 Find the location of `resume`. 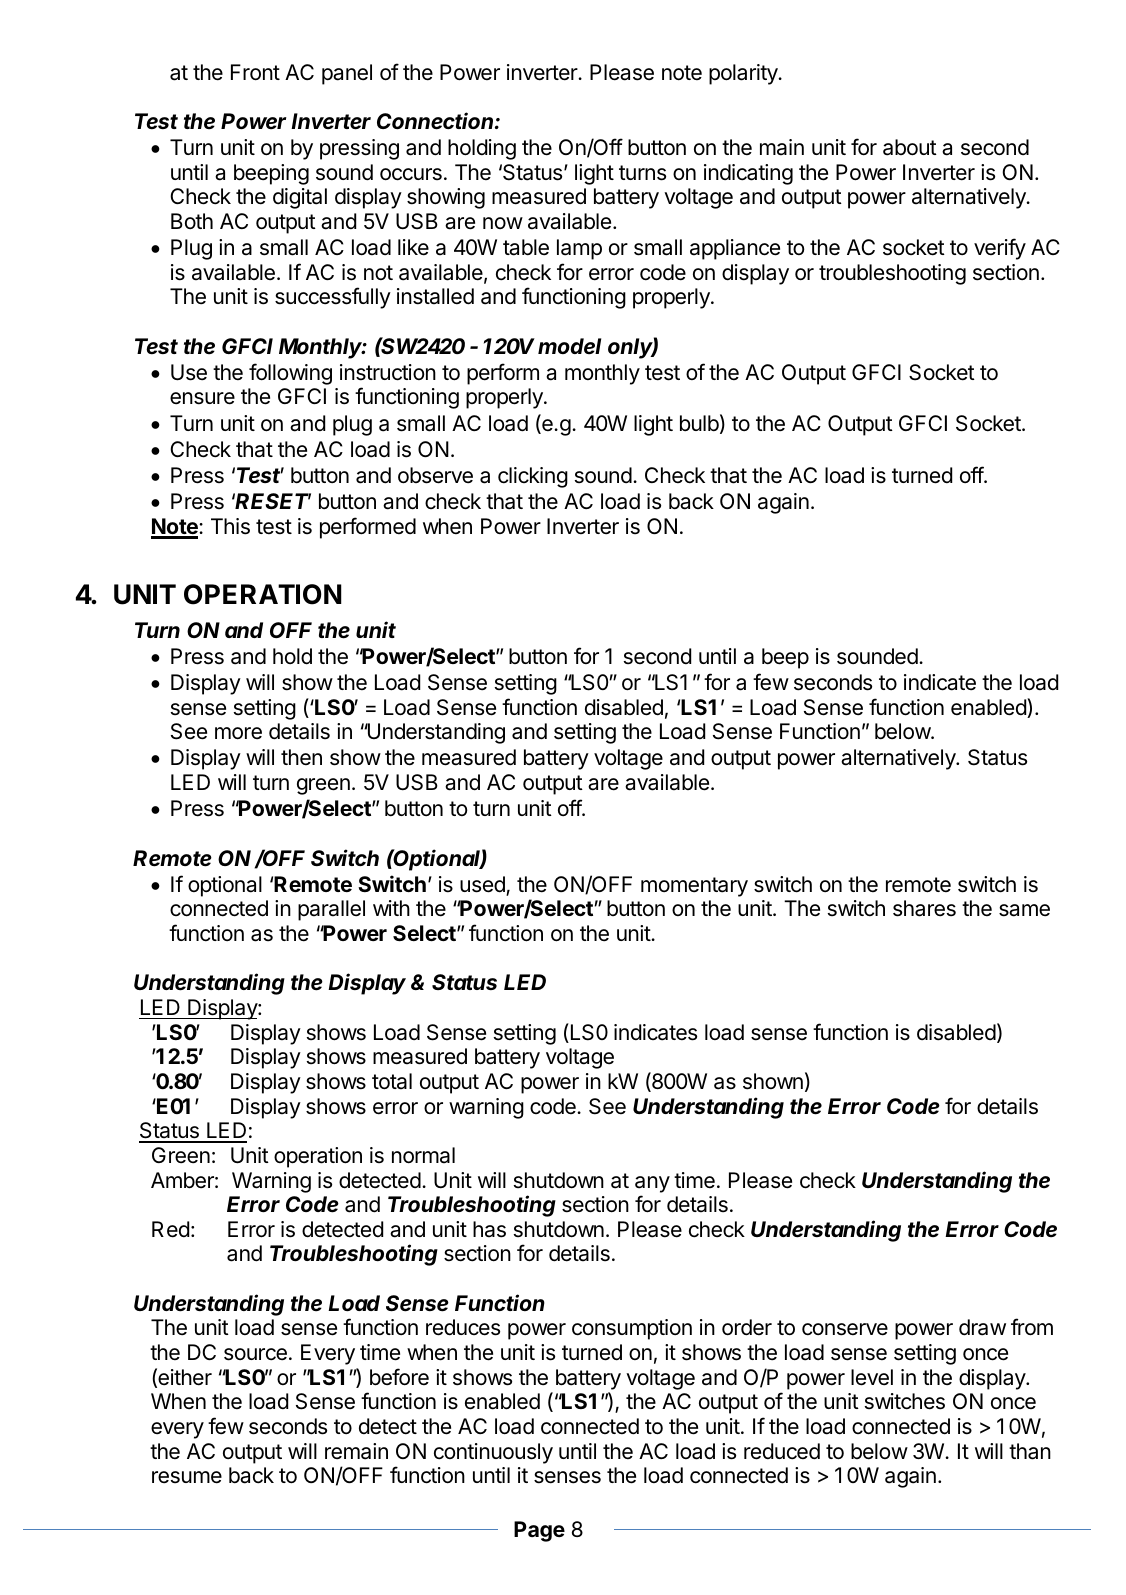

resume is located at coordinates (187, 1477).
